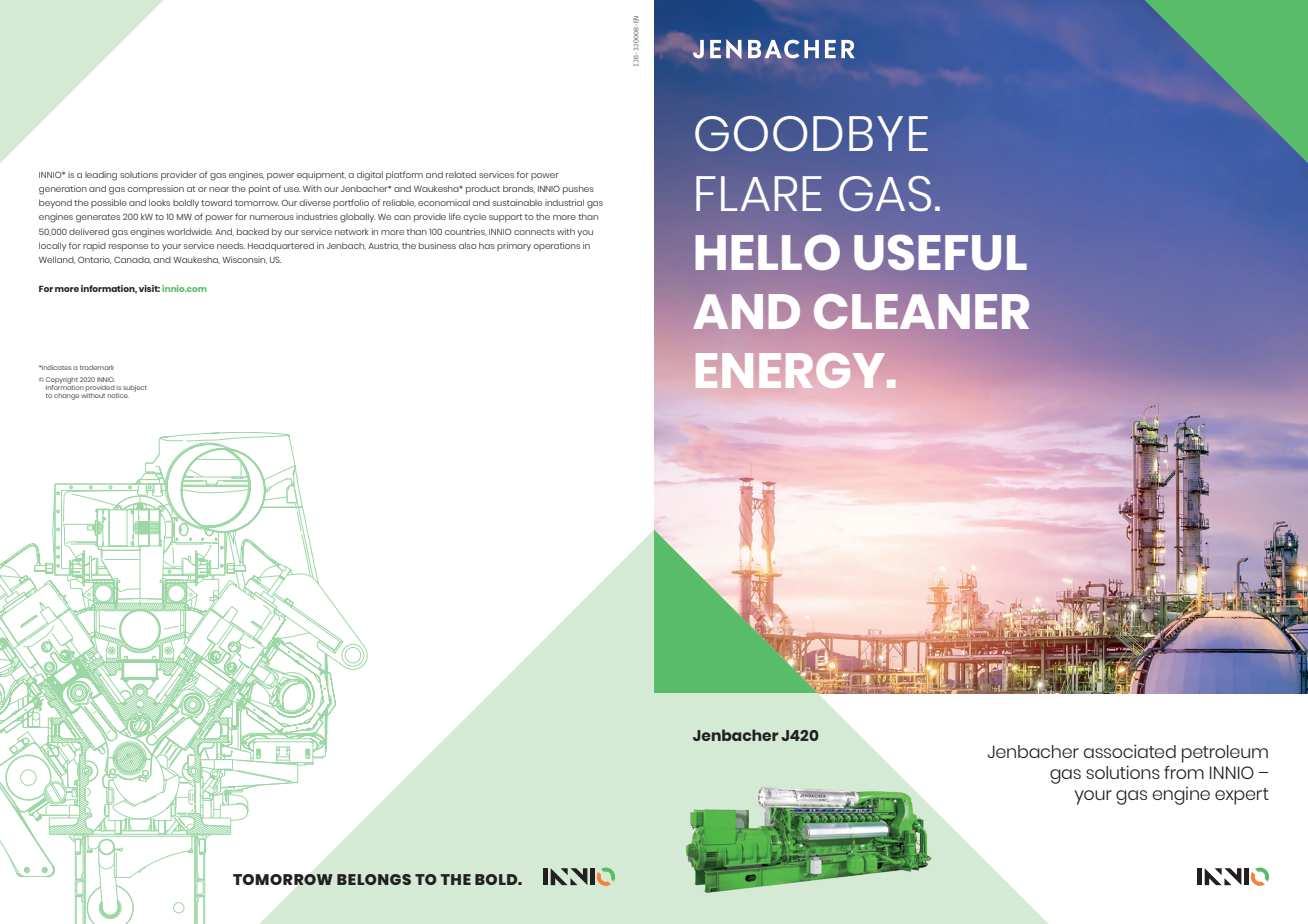 The image size is (1308, 924). What do you see at coordinates (118, 395) in the screenshot?
I see `notice` at bounding box center [118, 395].
